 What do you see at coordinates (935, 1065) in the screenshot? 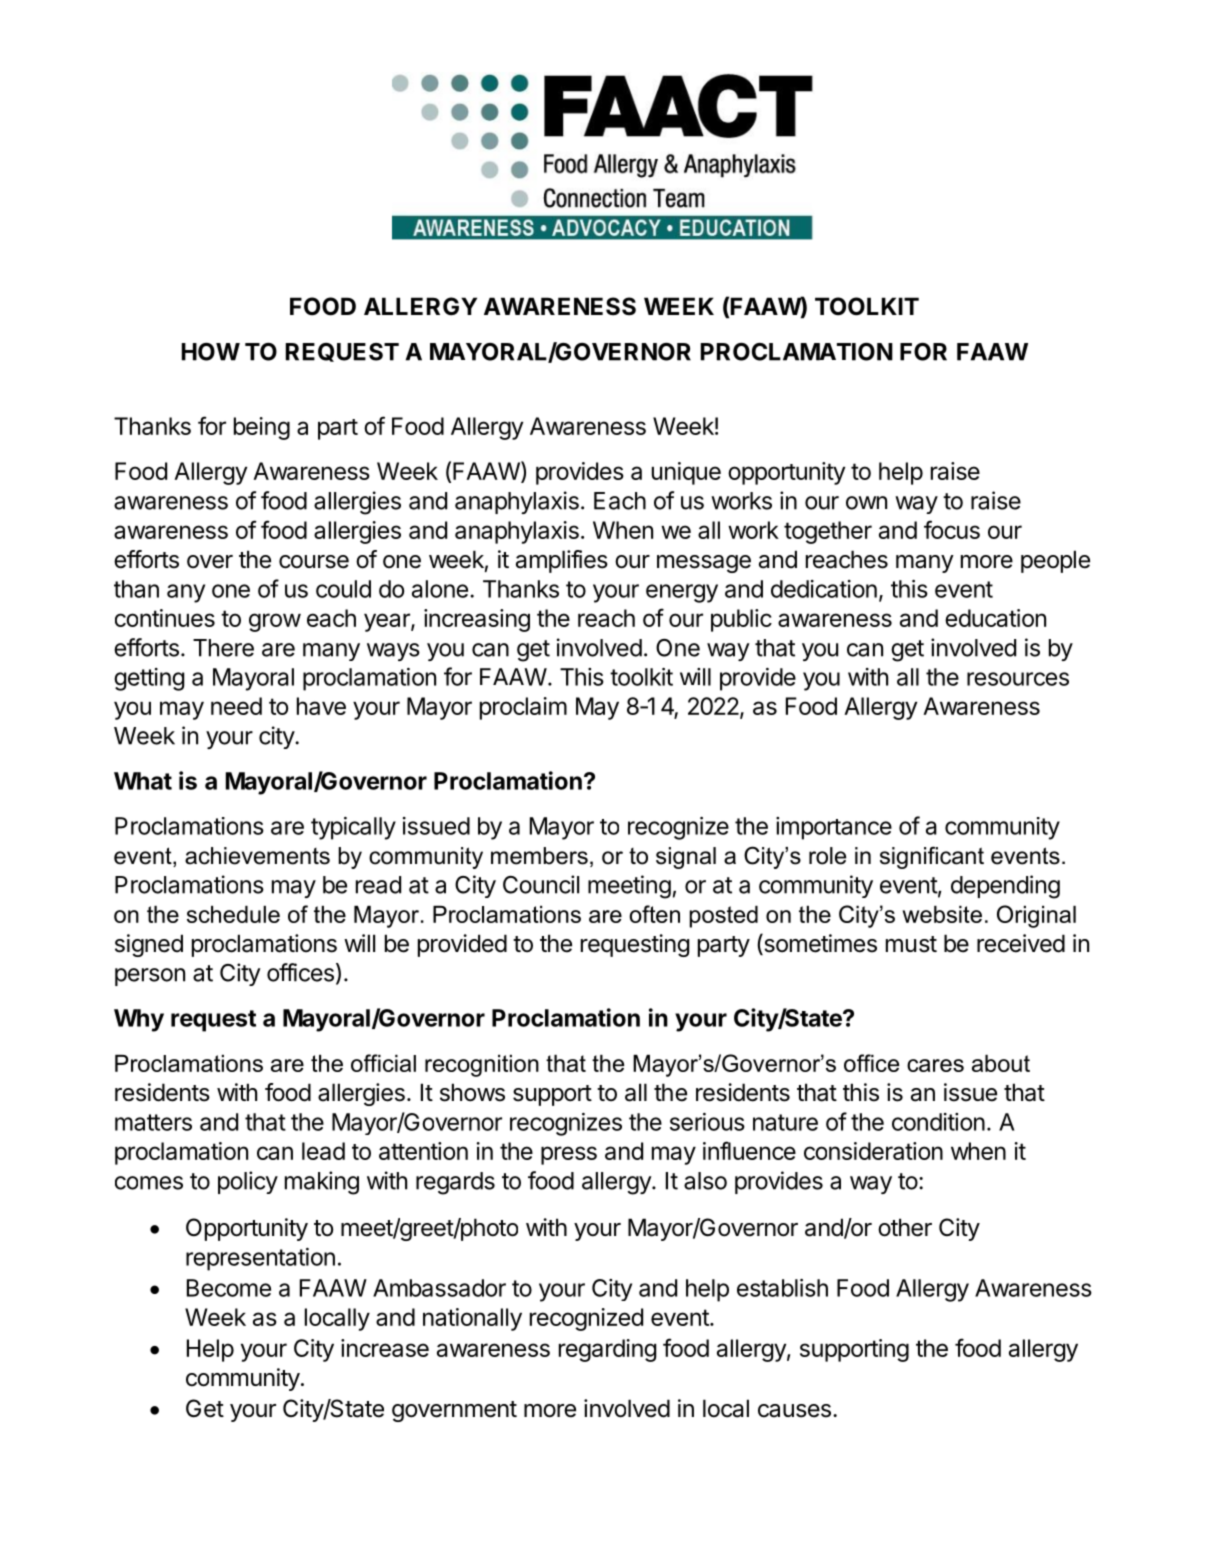
I see `cares` at bounding box center [935, 1065].
